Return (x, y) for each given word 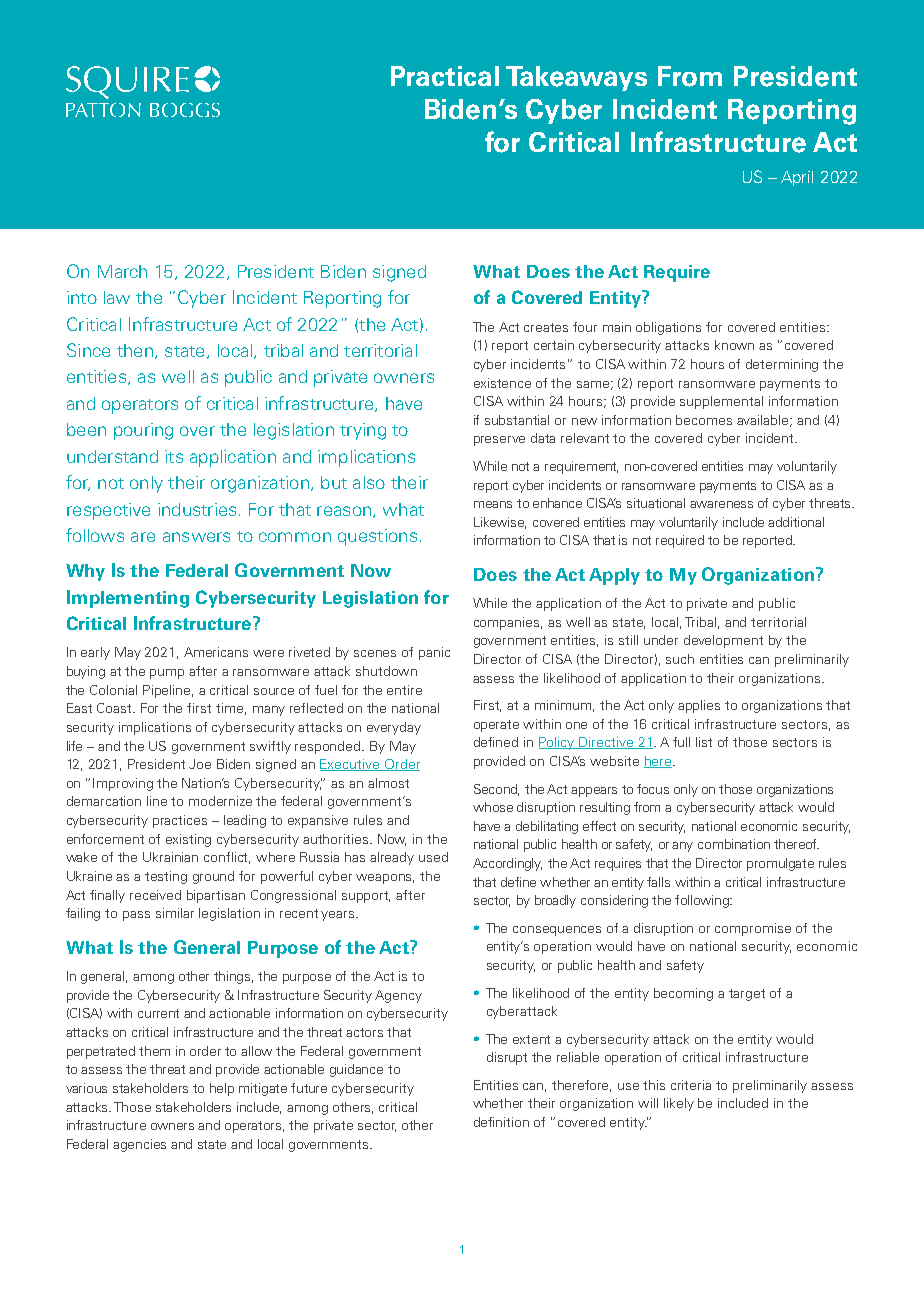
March (122, 271)
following (703, 901)
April (797, 178)
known (734, 345)
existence (502, 383)
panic (434, 653)
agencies (139, 1145)
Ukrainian (170, 857)
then (135, 350)
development (723, 641)
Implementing (128, 599)
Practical (445, 76)
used (433, 857)
